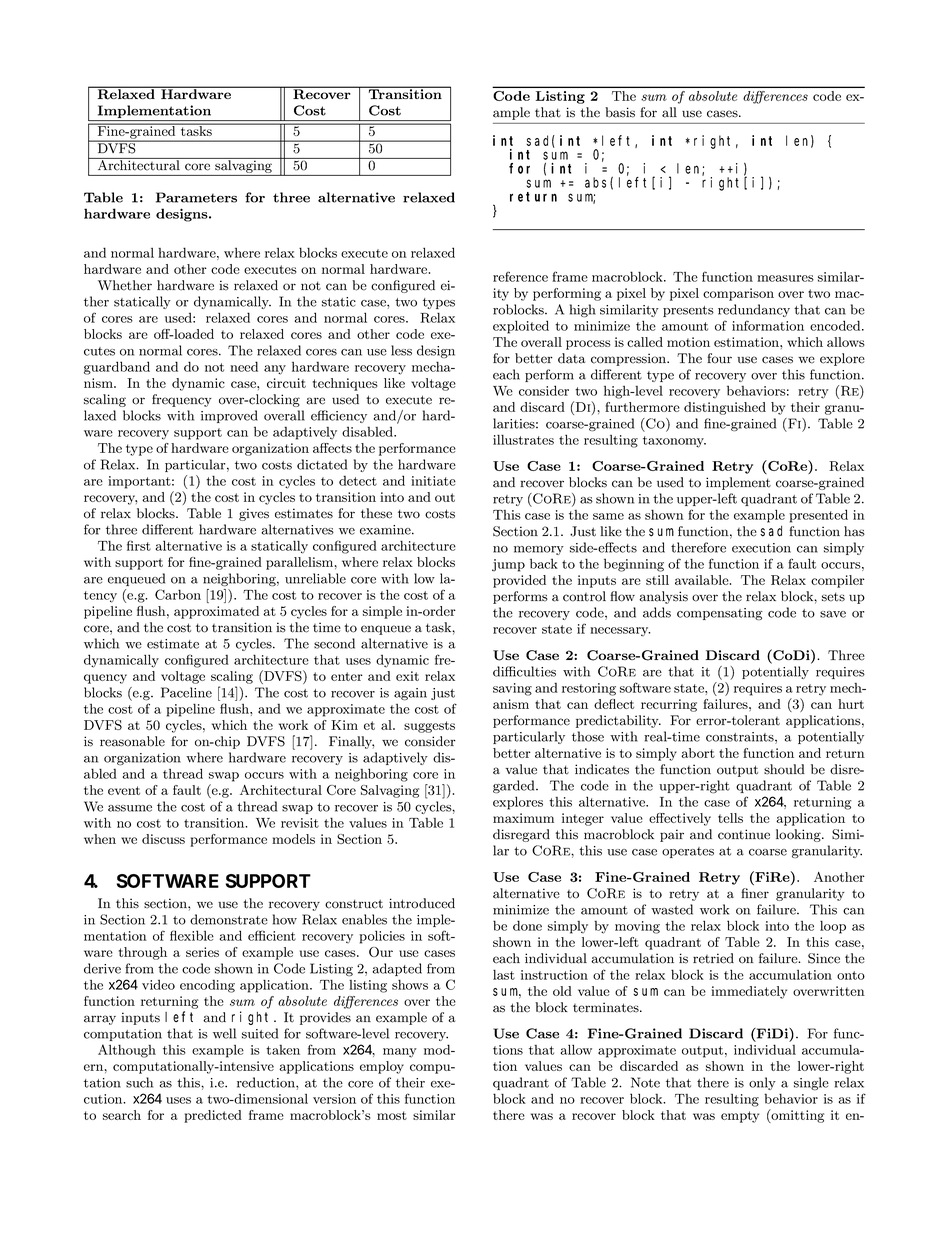 The width and height of the page is (952, 1233). What do you see at coordinates (785, 278) in the page?
I see `measures` at bounding box center [785, 278].
